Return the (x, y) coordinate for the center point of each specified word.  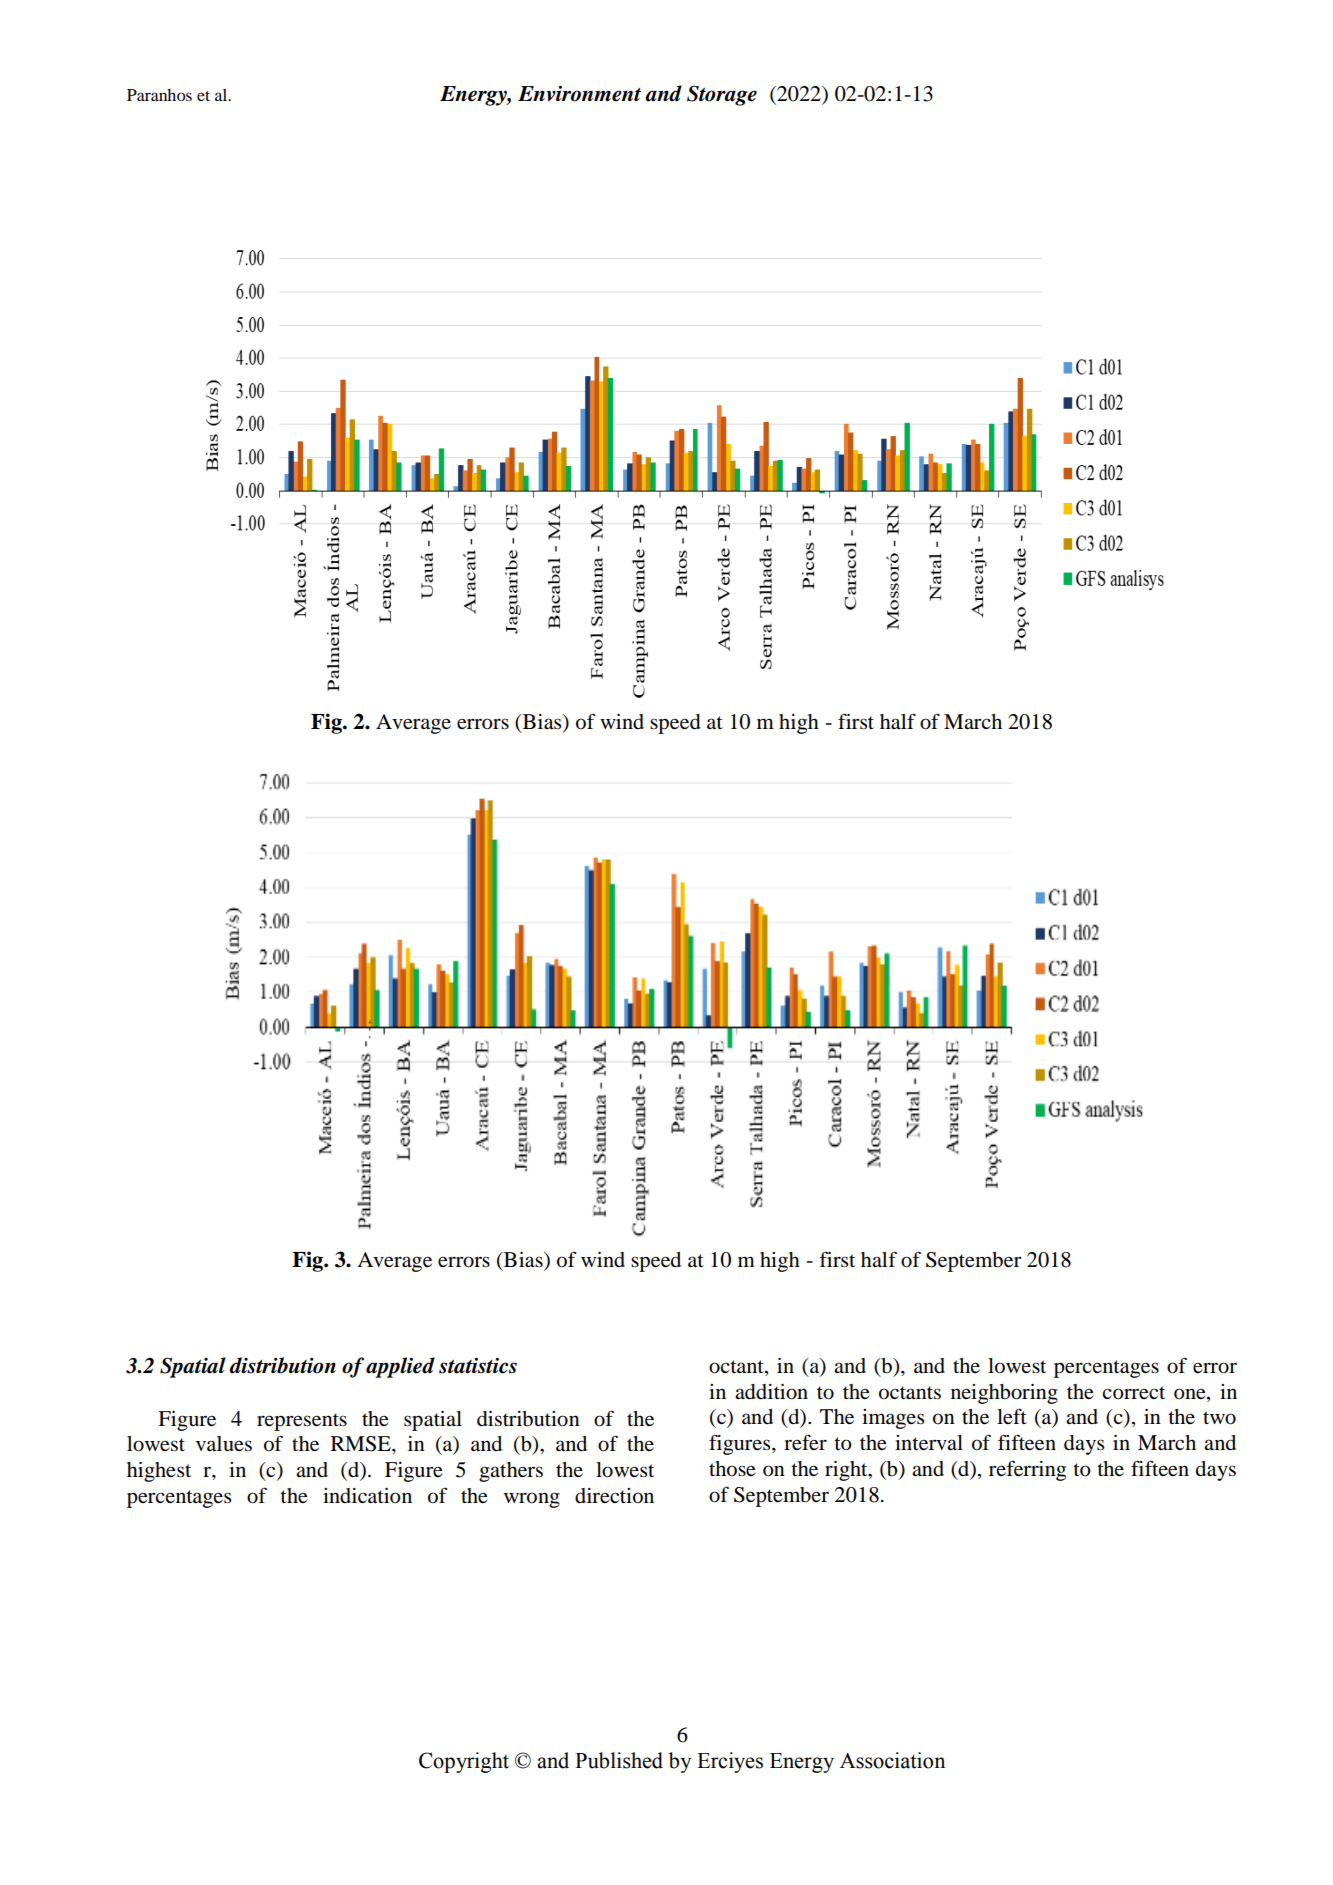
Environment (579, 94)
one (1191, 1394)
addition (771, 1392)
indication (367, 1496)
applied (400, 1367)
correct (1133, 1393)
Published (619, 1760)
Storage (722, 95)
